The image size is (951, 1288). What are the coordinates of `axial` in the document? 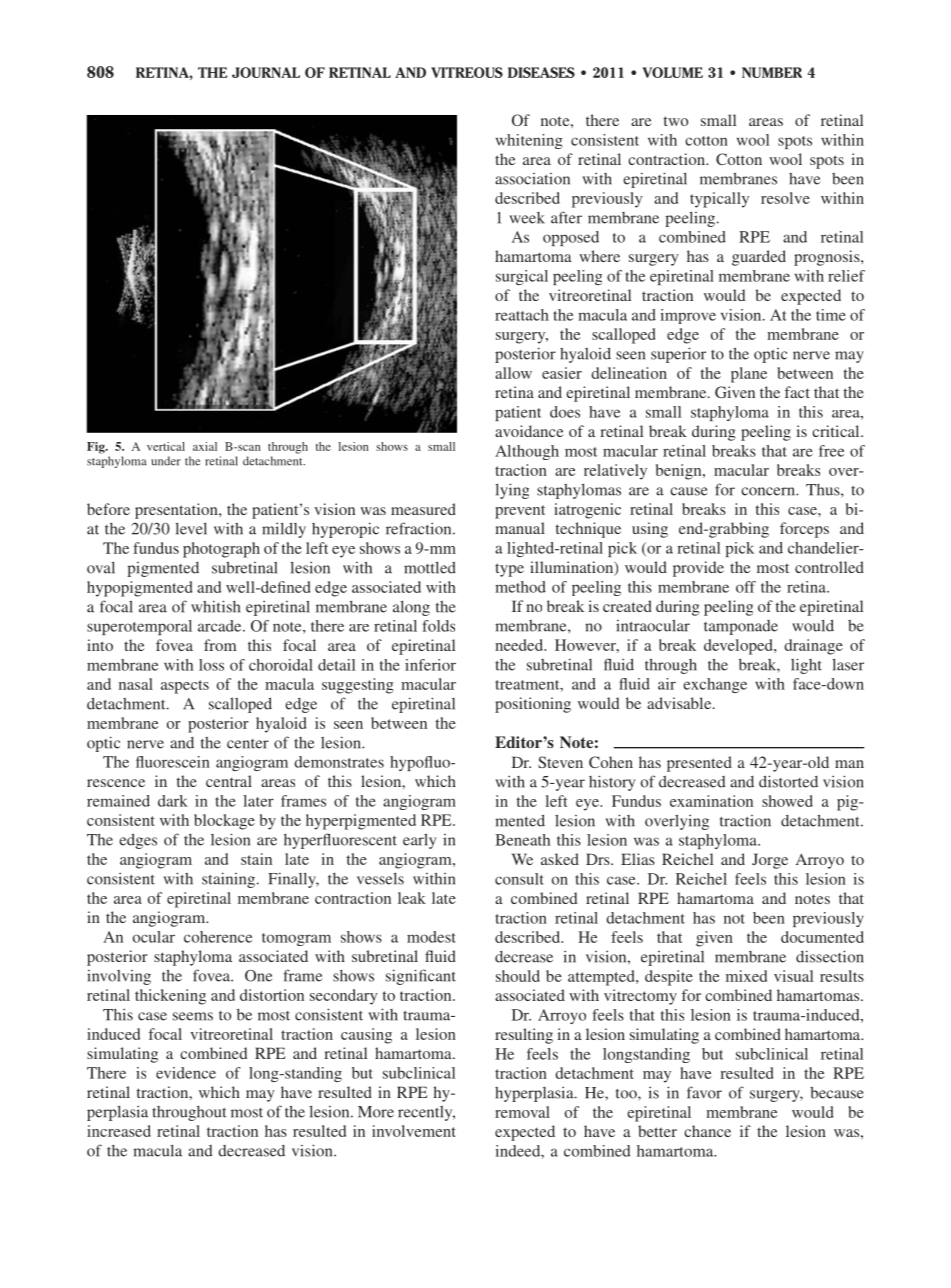 It's located at (205, 446).
